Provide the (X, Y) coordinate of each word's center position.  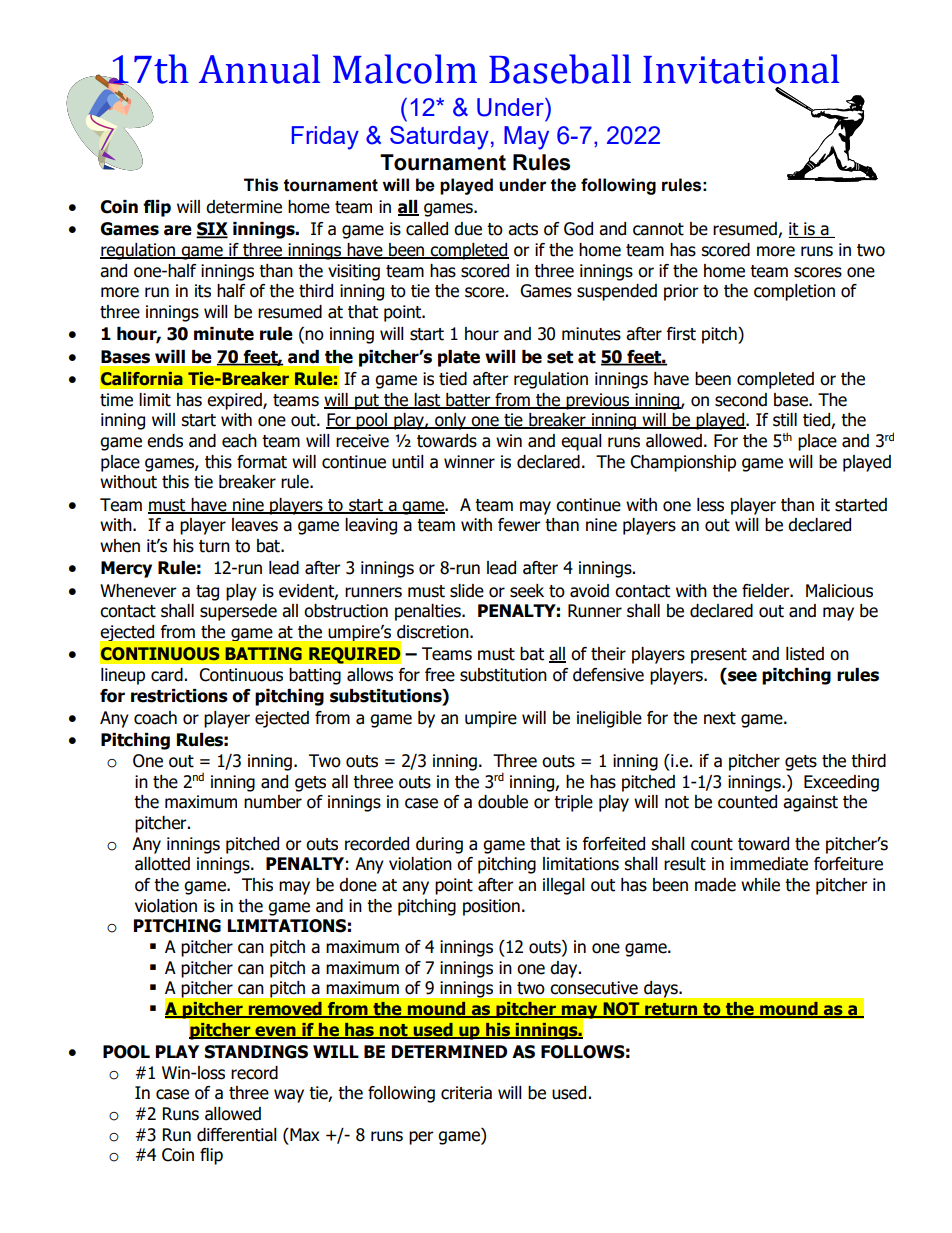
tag (207, 593)
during (439, 845)
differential (237, 1135)
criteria (466, 1093)
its (203, 291)
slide (467, 591)
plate (459, 358)
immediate (769, 864)
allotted (162, 864)
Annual (259, 69)
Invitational (741, 69)
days (662, 989)
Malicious (839, 591)
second (741, 400)
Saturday (439, 138)
